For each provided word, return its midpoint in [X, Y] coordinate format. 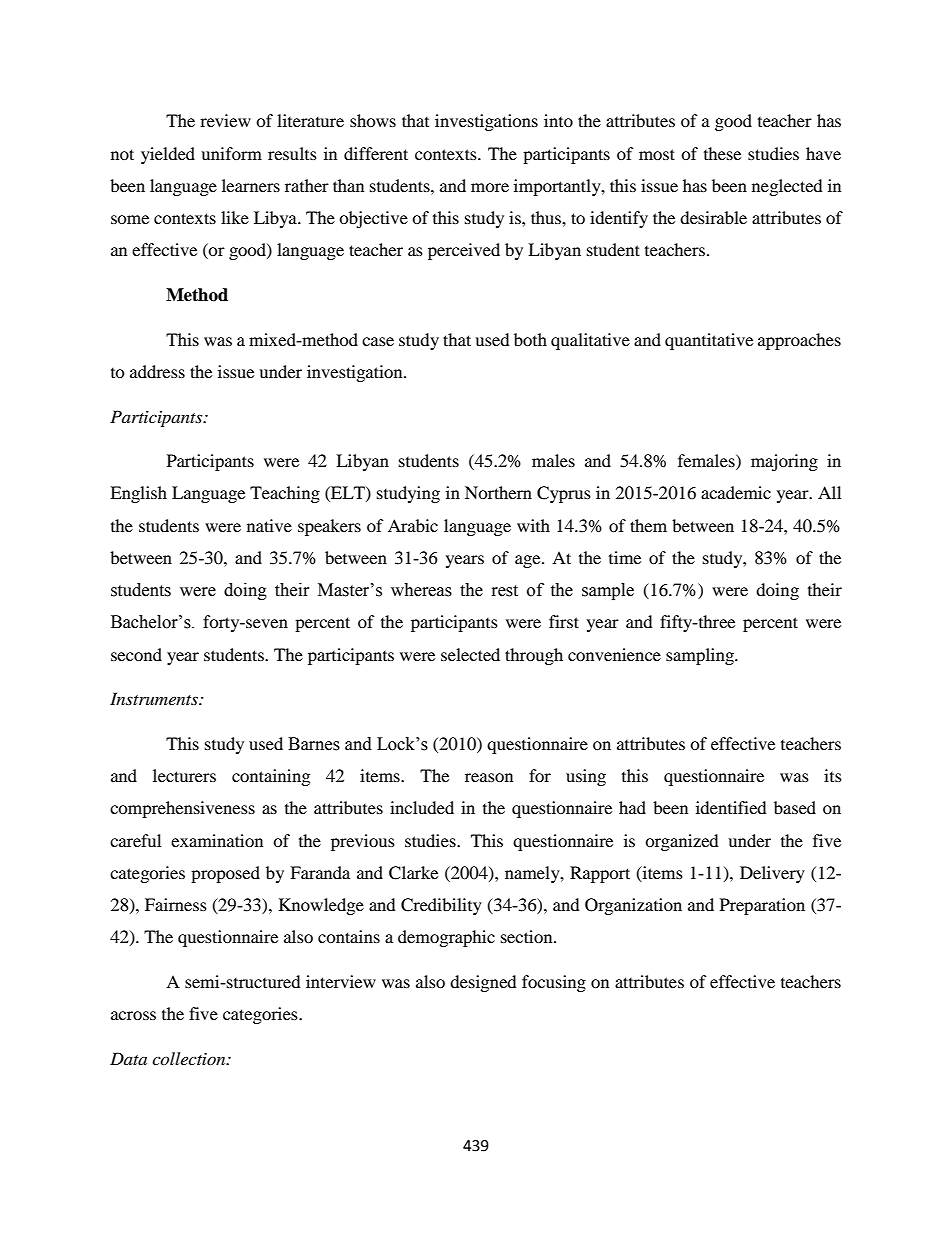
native [269, 525]
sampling [701, 656]
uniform [231, 153]
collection [190, 1058]
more [490, 187]
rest [505, 591]
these [722, 153]
